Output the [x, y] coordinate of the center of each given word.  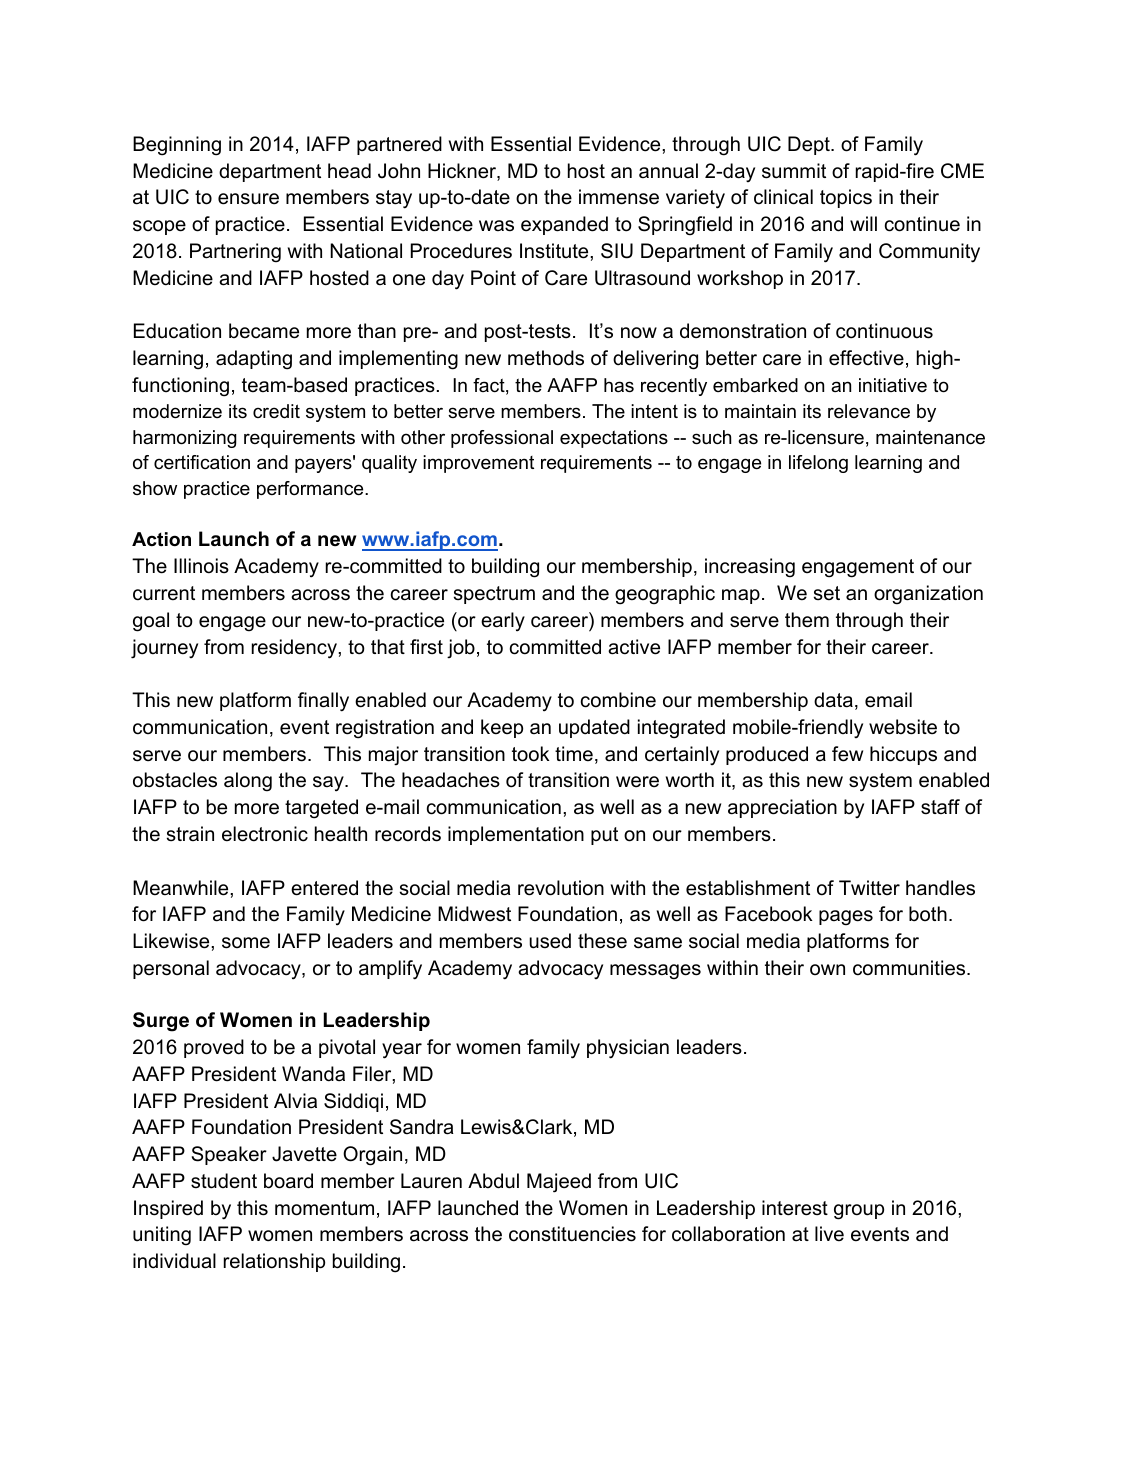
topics [846, 198]
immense [619, 197]
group [859, 1212]
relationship [274, 1262]
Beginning [177, 146]
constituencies [572, 1234]
